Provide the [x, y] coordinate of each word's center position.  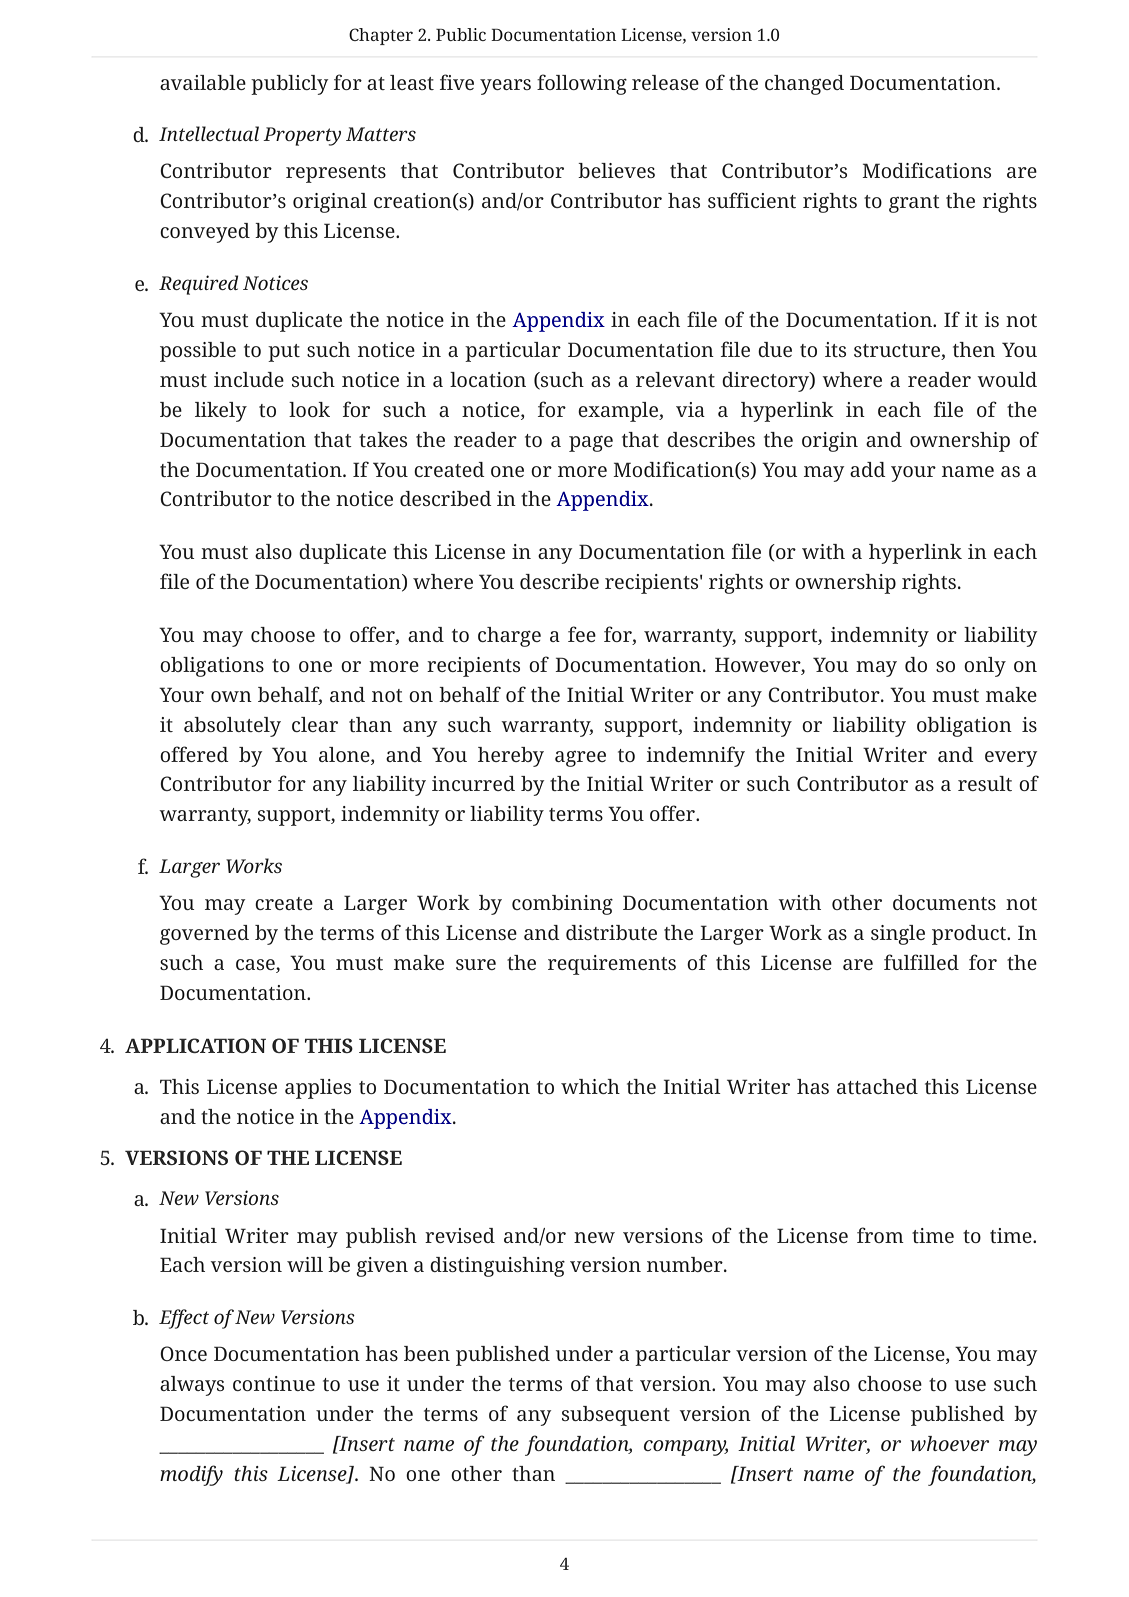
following [582, 84]
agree [580, 759]
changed [804, 85]
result [985, 783]
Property [302, 136]
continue [274, 1383]
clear [315, 724]
